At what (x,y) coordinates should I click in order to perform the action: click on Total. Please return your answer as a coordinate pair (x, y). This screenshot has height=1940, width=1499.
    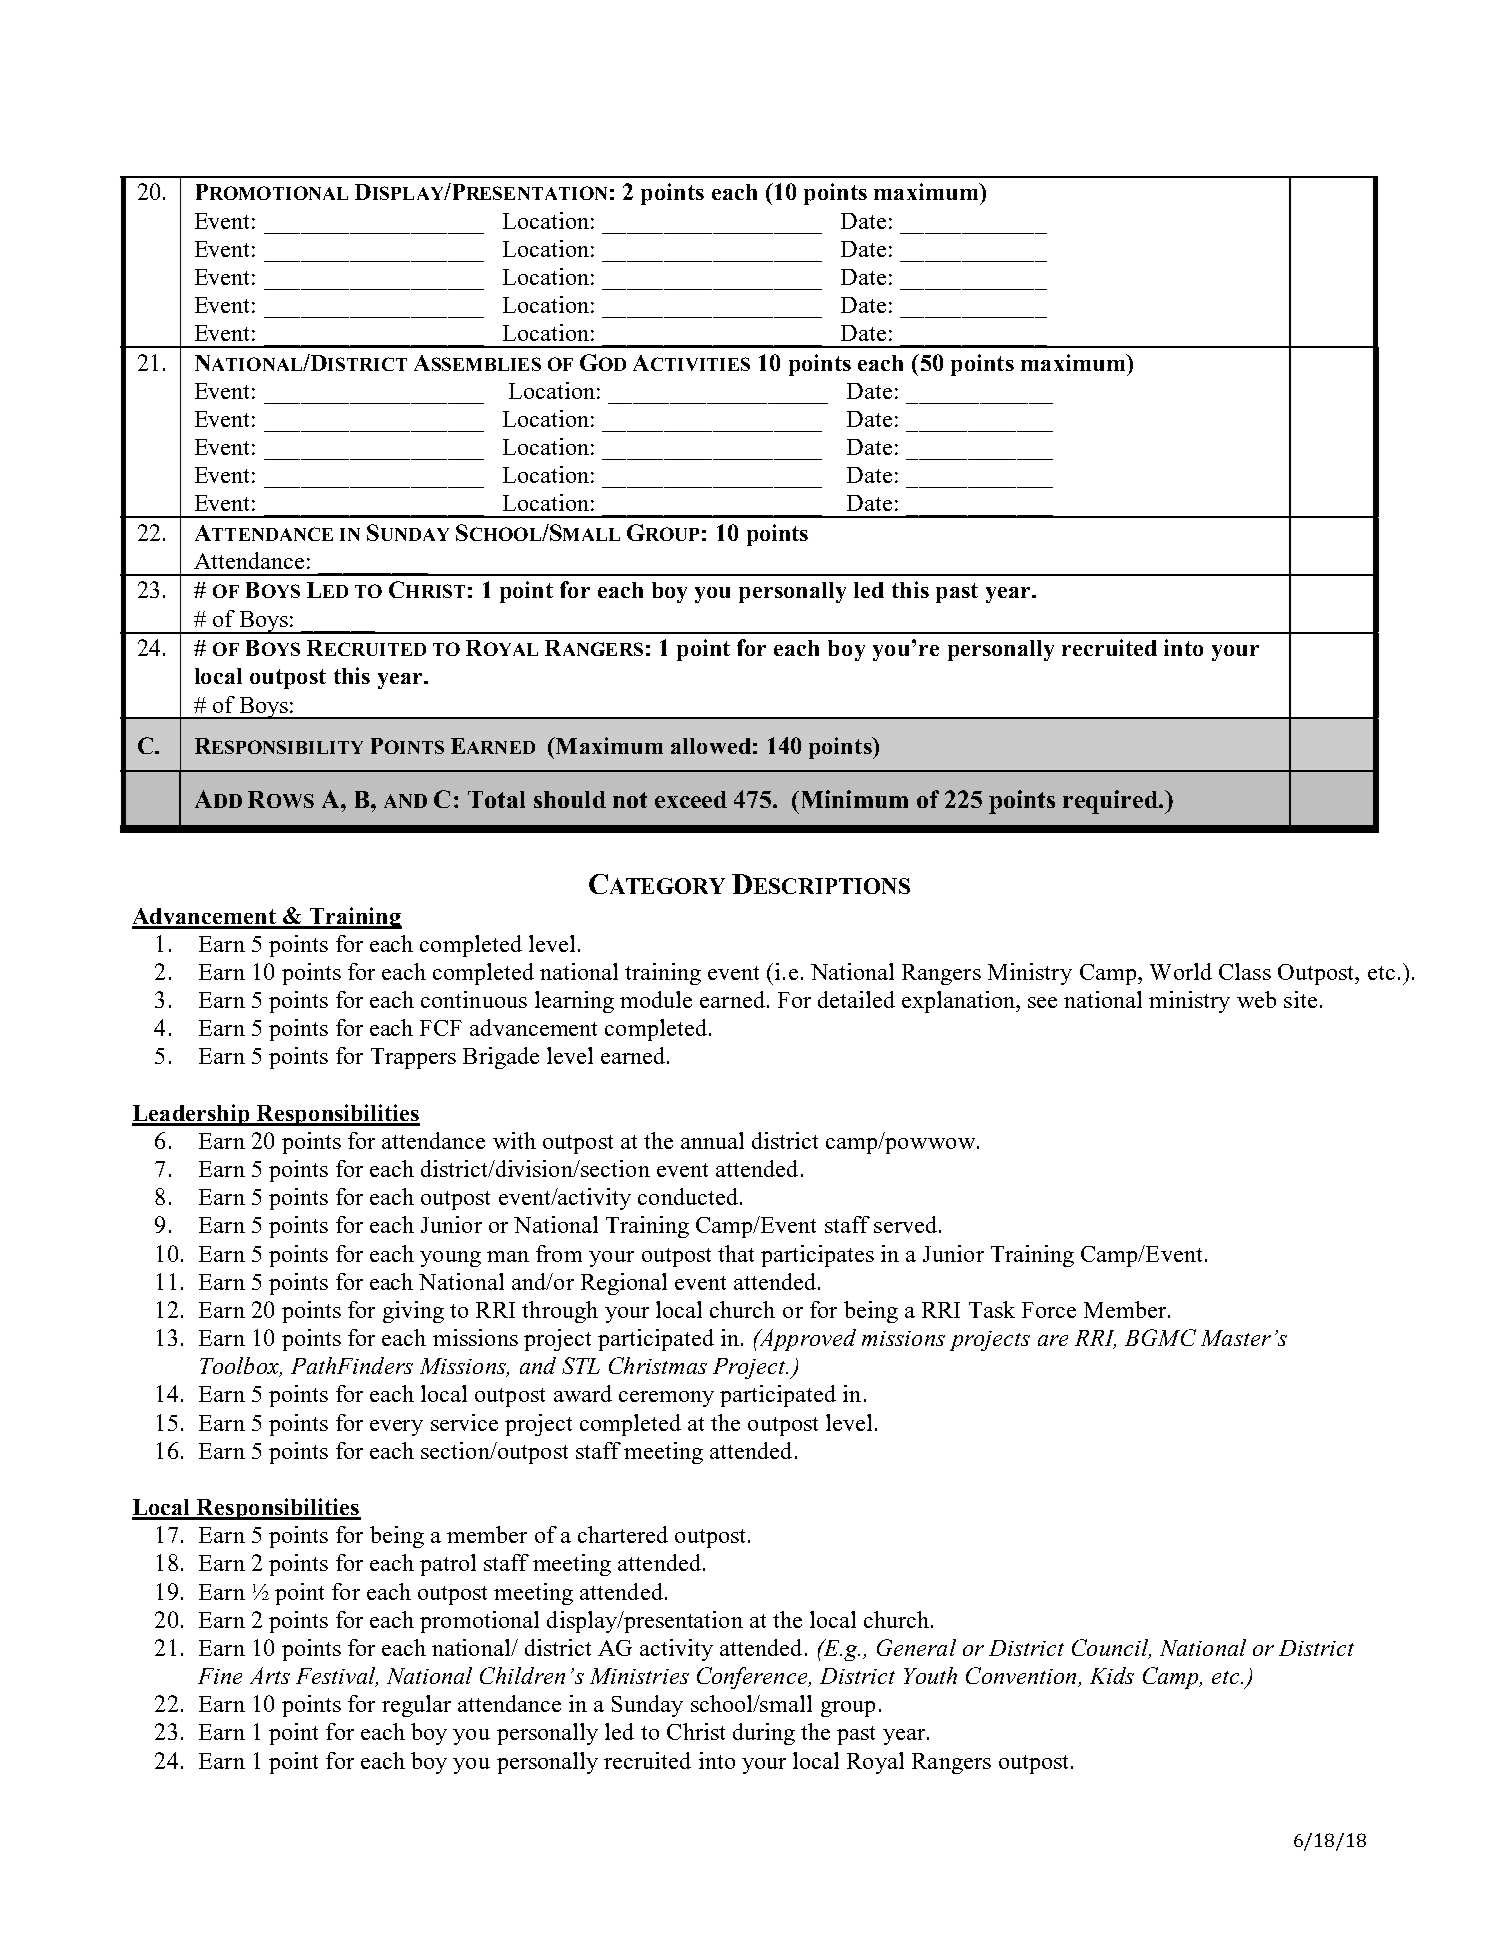
    Looking at the image, I should click on (496, 799).
